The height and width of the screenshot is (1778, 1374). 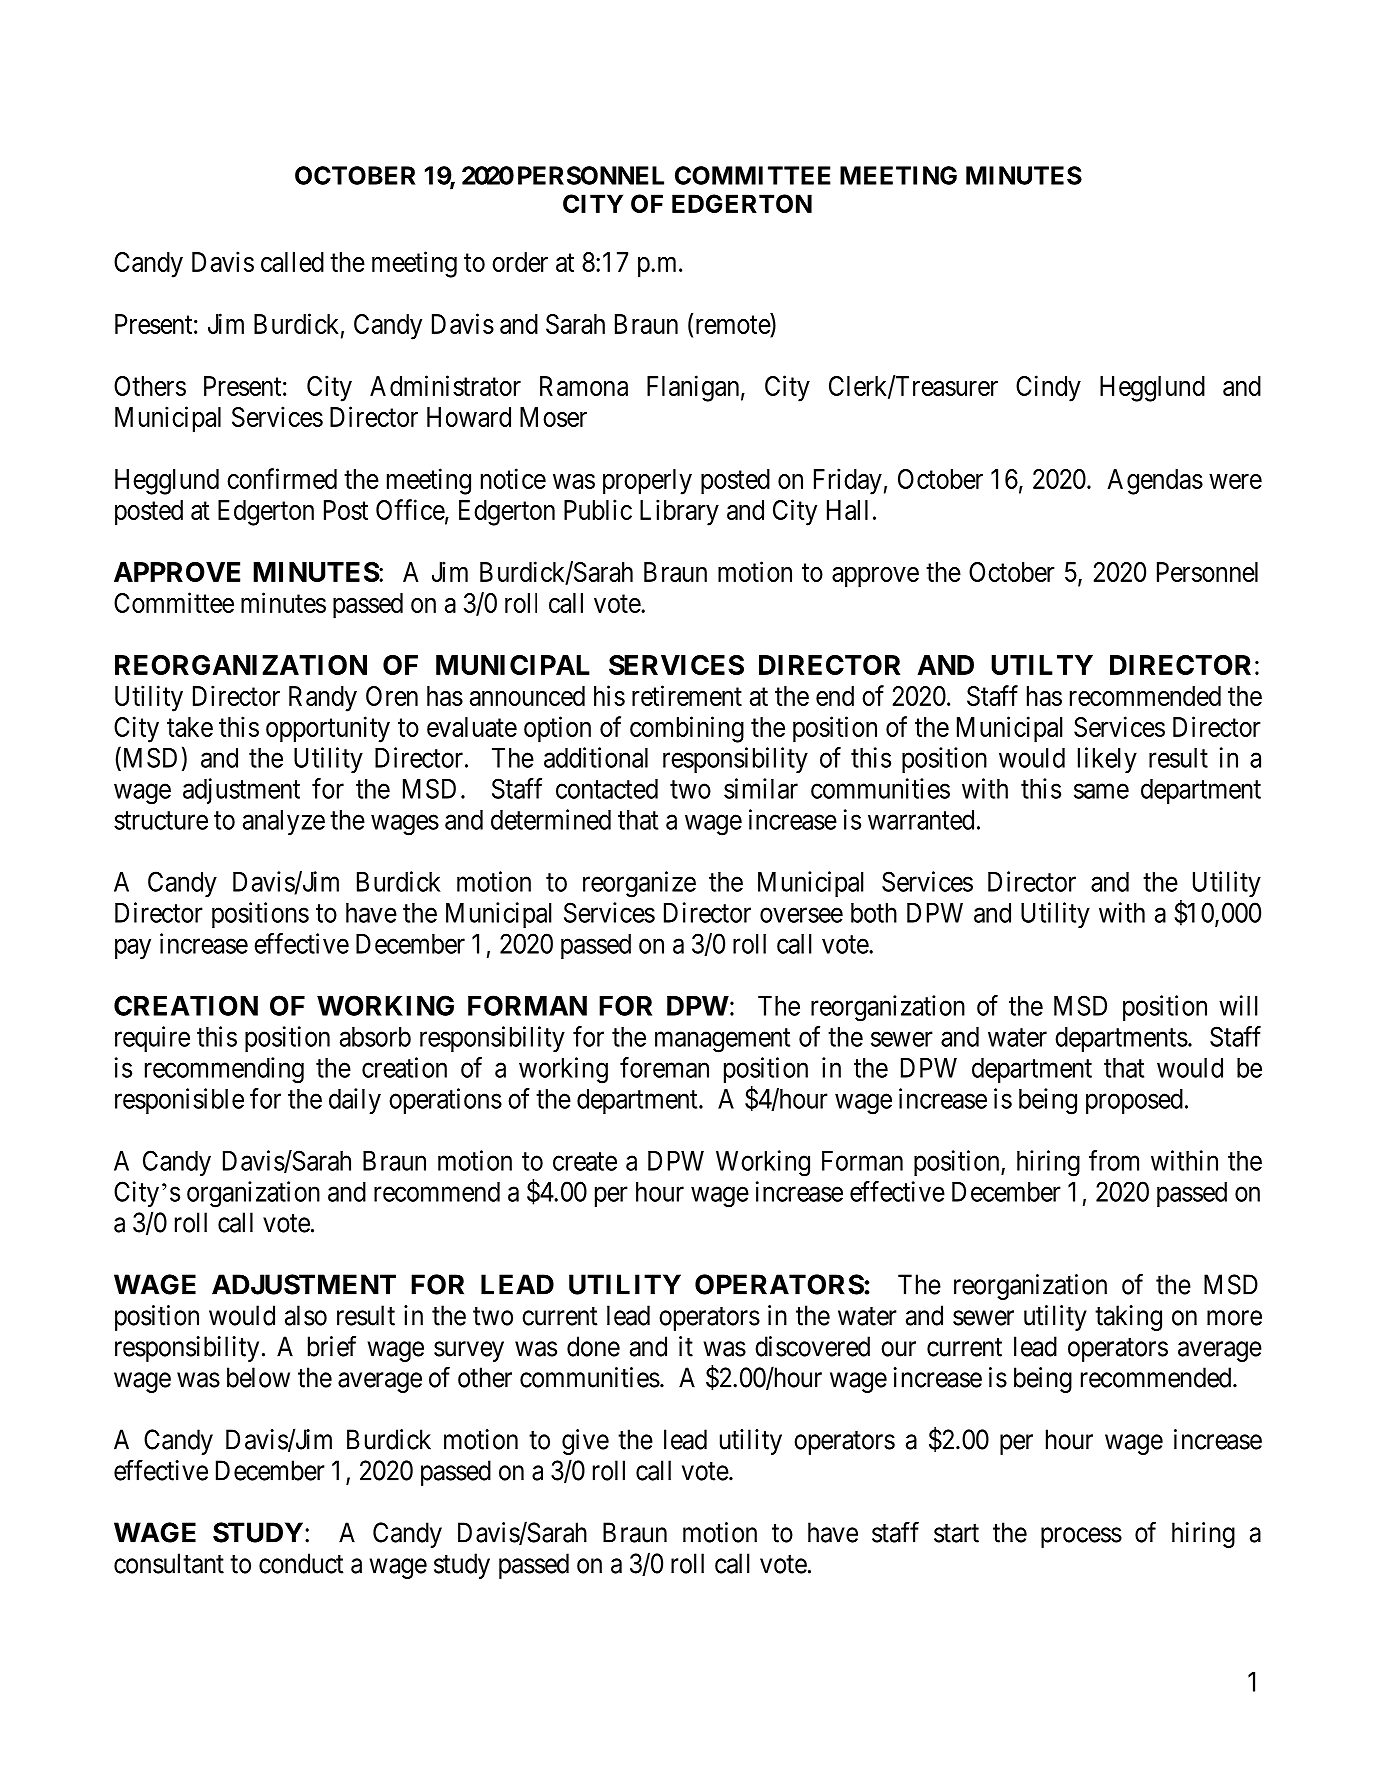 What do you see at coordinates (445, 385) in the screenshot?
I see `Administrator` at bounding box center [445, 385].
